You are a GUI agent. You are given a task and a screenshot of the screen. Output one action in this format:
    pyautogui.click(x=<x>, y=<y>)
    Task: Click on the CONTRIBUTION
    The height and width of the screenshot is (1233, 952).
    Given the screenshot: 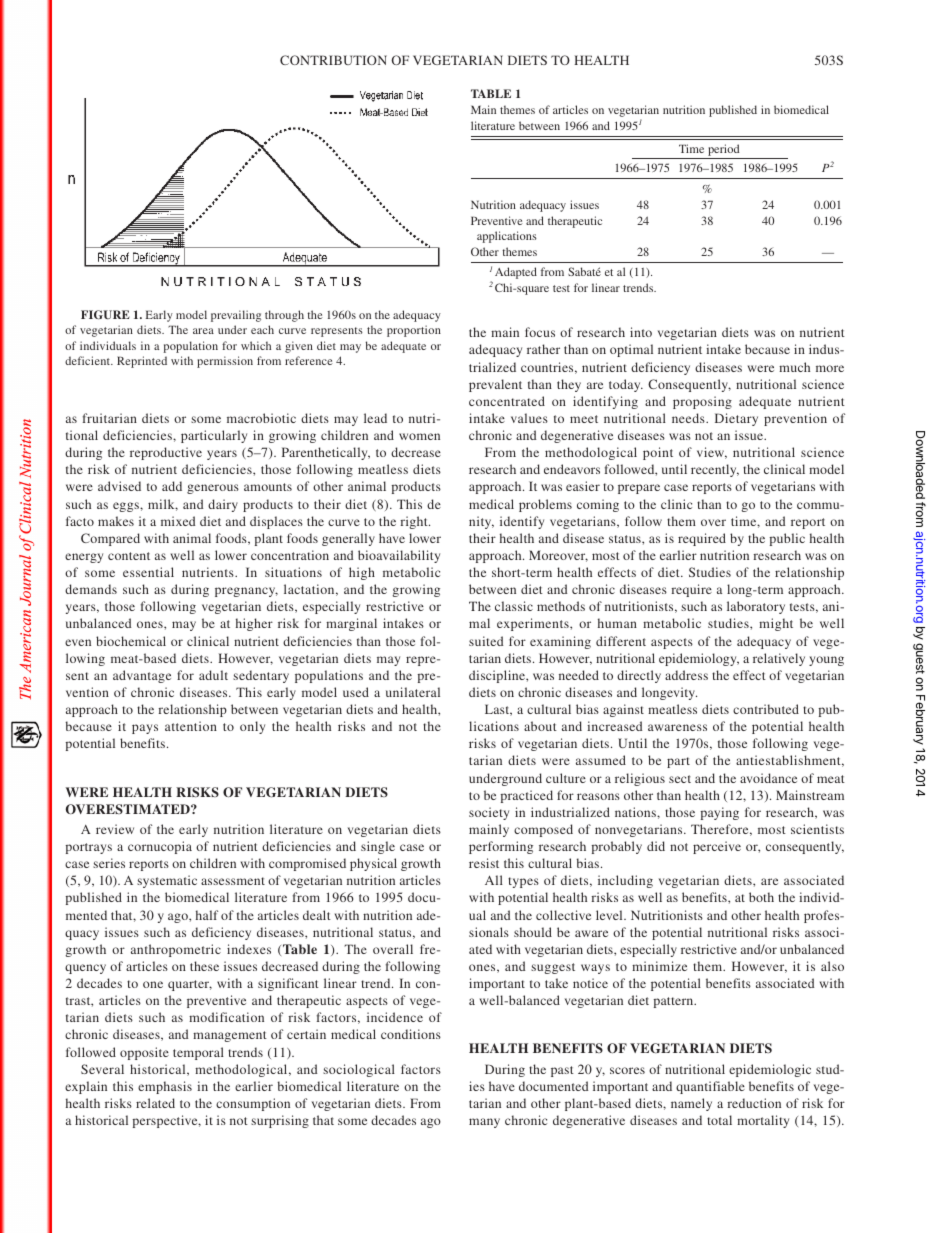 What is the action you would take?
    pyautogui.click(x=333, y=60)
